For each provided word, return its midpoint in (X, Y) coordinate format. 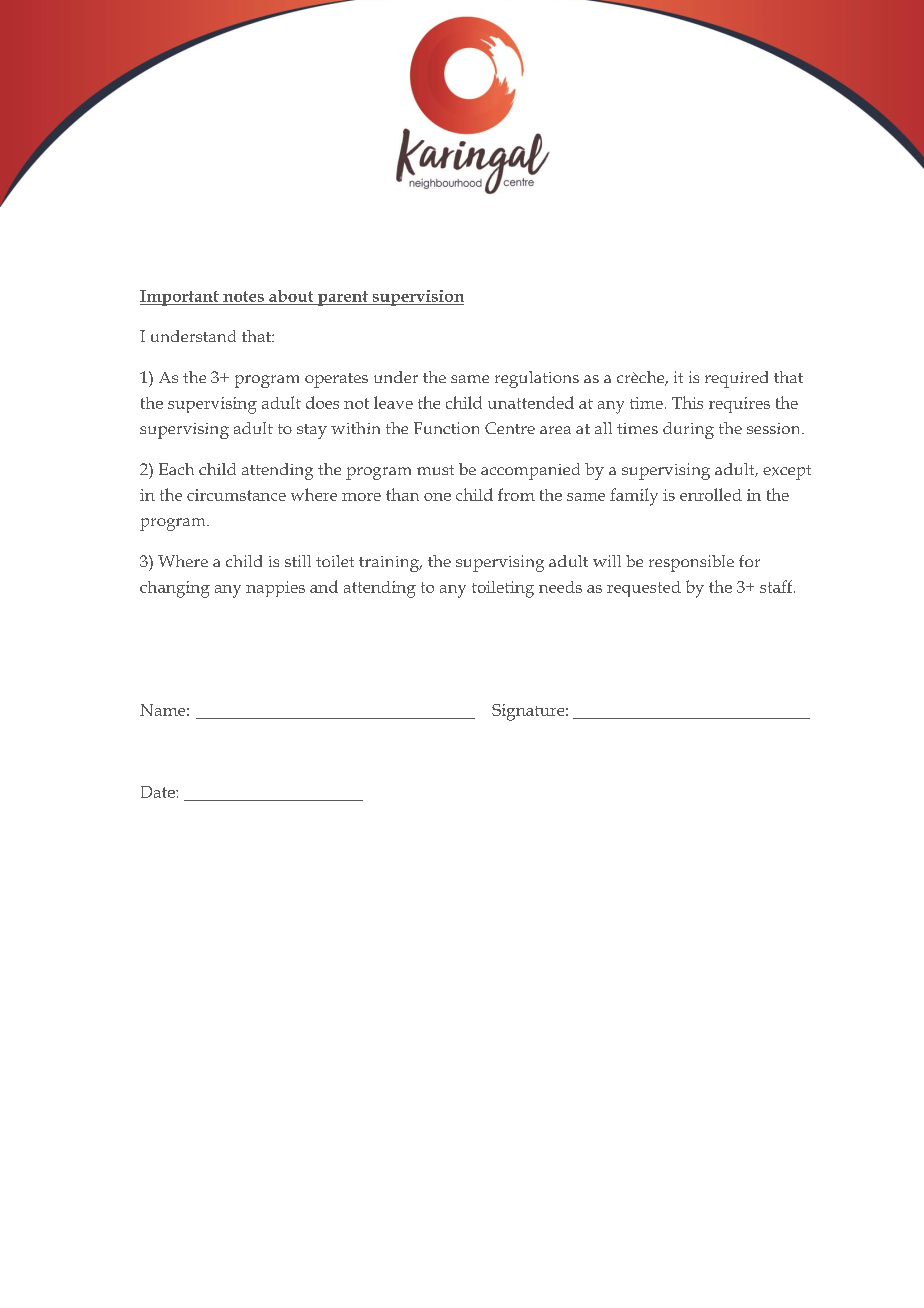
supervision (417, 298)
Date (159, 792)
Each (176, 469)
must (435, 470)
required (736, 379)
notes (243, 296)
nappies (275, 589)
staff (777, 586)
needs (560, 587)
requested (644, 589)
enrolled (711, 494)
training (390, 564)
